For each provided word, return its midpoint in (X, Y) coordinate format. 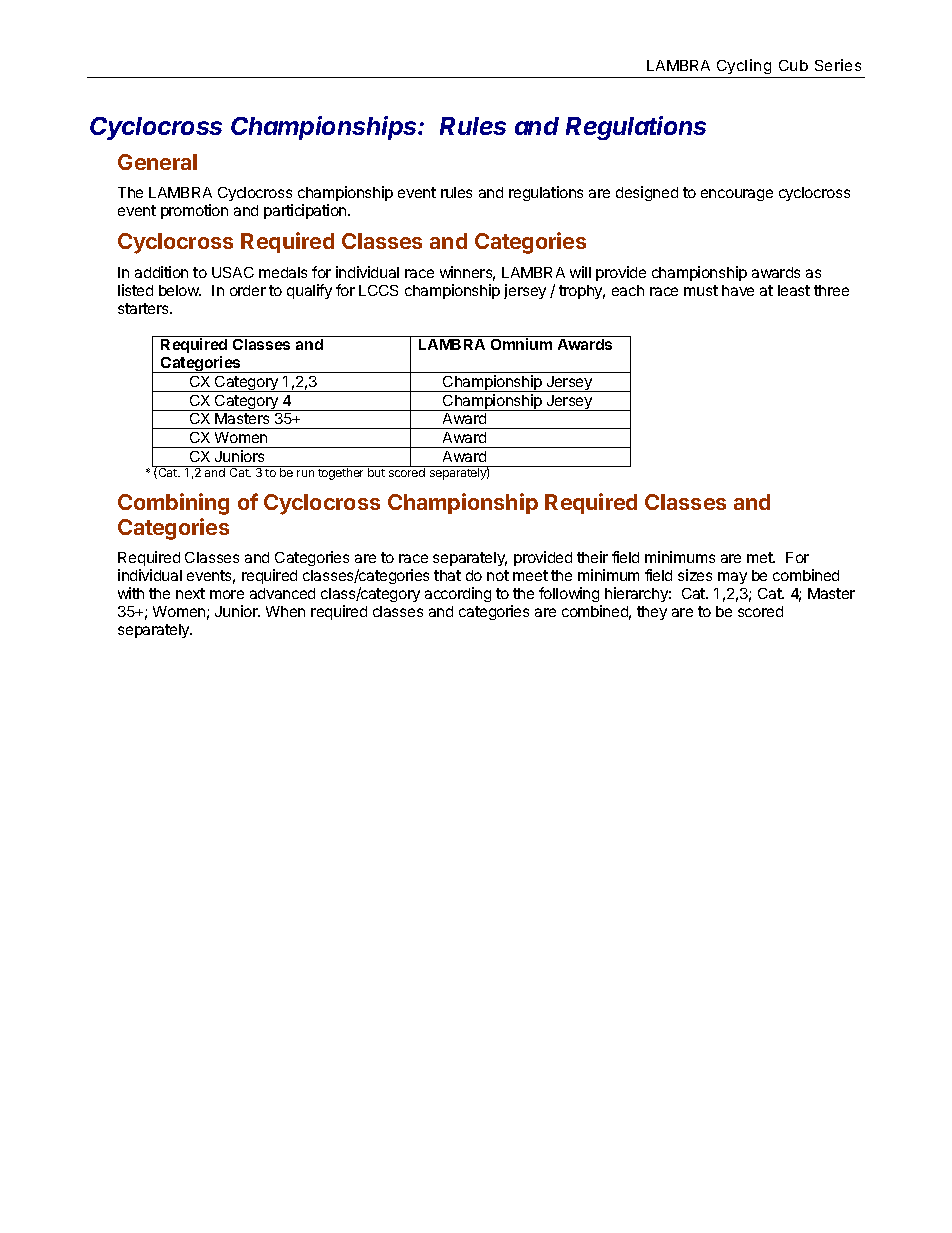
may (732, 578)
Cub (793, 65)
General (157, 162)
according (458, 594)
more (227, 594)
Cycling (744, 68)
